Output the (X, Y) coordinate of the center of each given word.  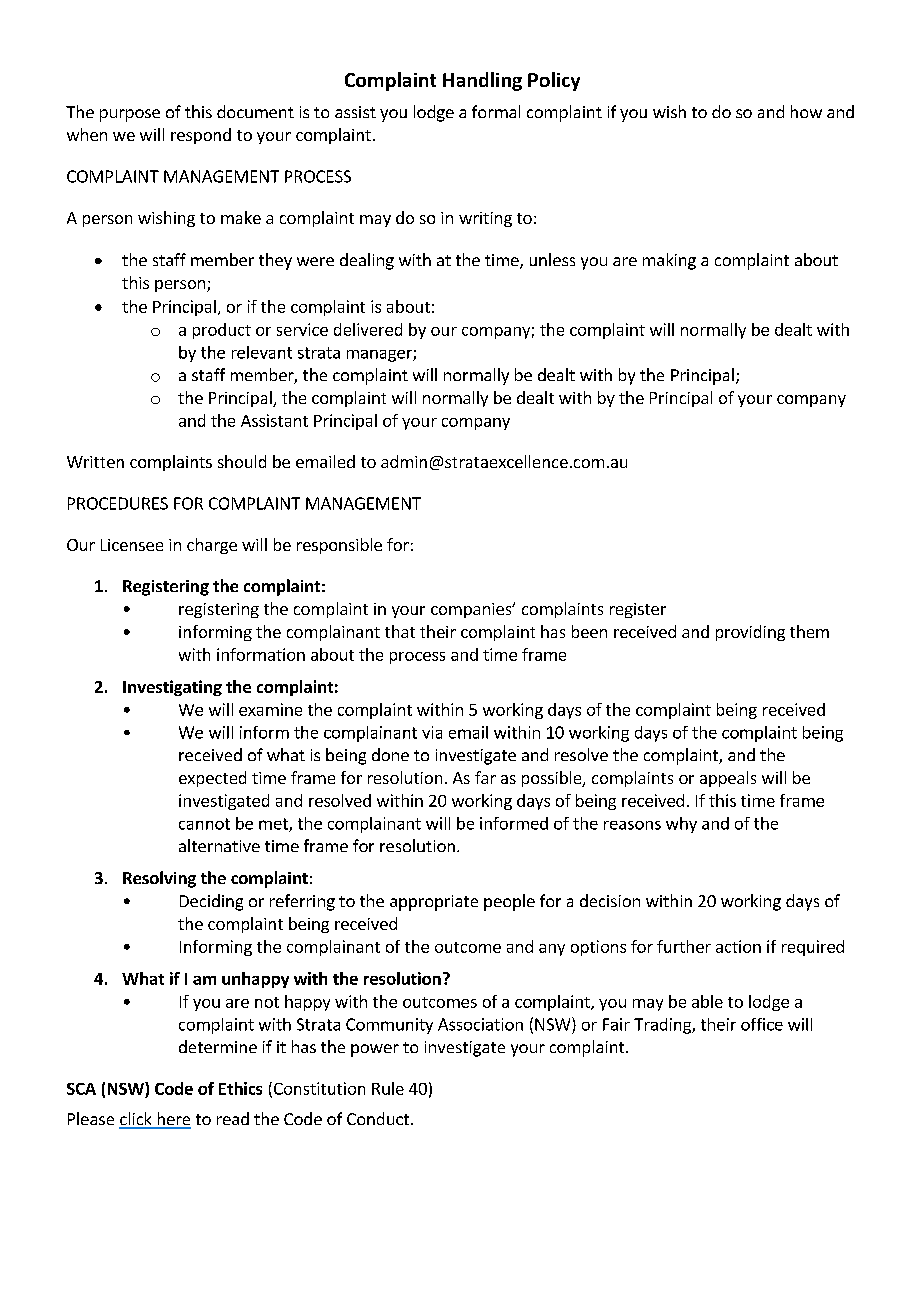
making (669, 261)
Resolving (159, 879)
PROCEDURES (118, 503)
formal (496, 111)
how (806, 111)
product (222, 331)
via (432, 732)
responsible (339, 546)
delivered (368, 329)
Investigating (172, 688)
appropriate (434, 903)
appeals (728, 779)
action (738, 946)
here (173, 1120)
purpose (130, 115)
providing (750, 633)
